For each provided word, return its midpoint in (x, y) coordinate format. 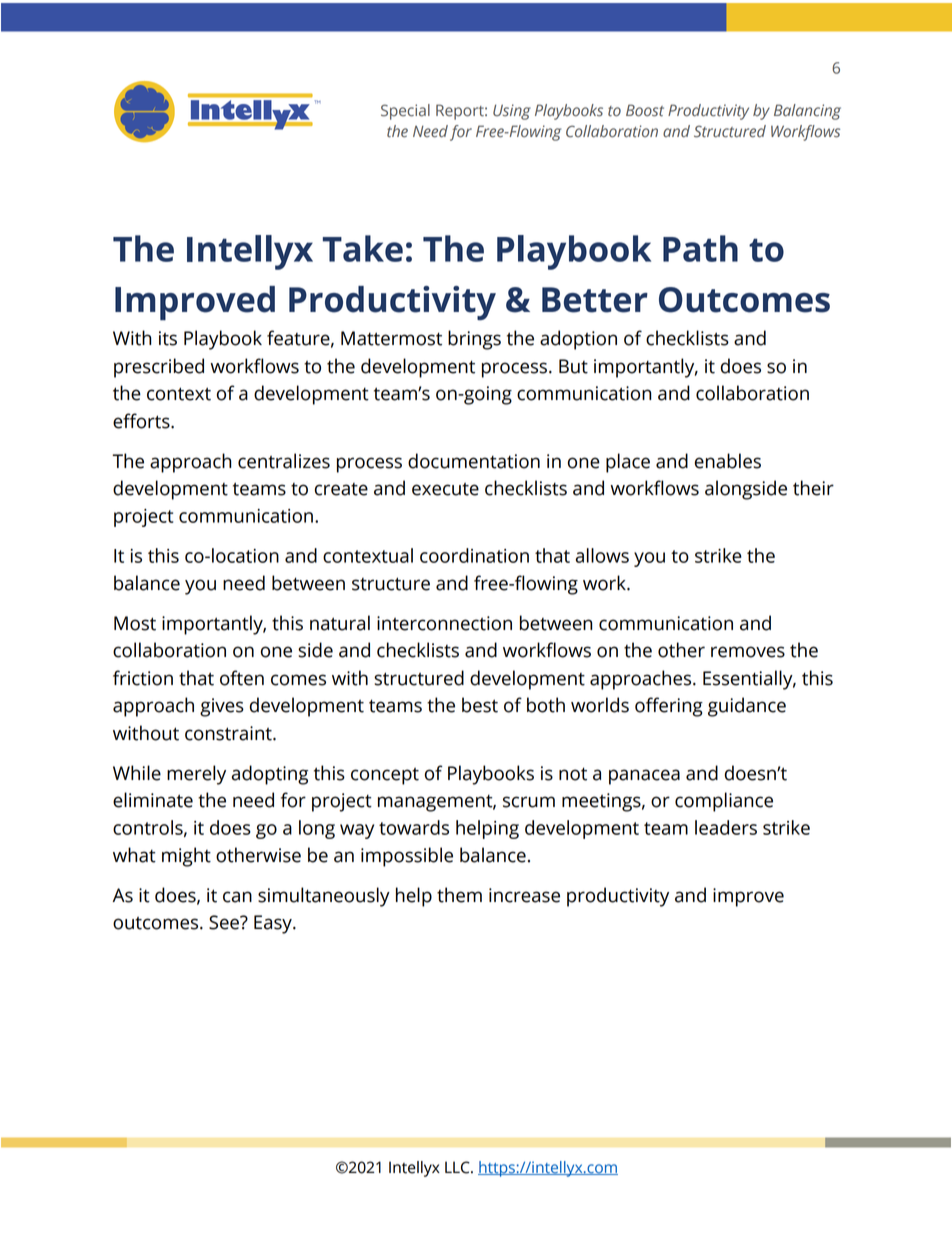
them (459, 895)
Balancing (807, 112)
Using (512, 112)
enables (728, 461)
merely (196, 775)
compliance (724, 802)
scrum (529, 802)
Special (405, 112)
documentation (474, 461)
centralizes (284, 461)
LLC (458, 1167)
